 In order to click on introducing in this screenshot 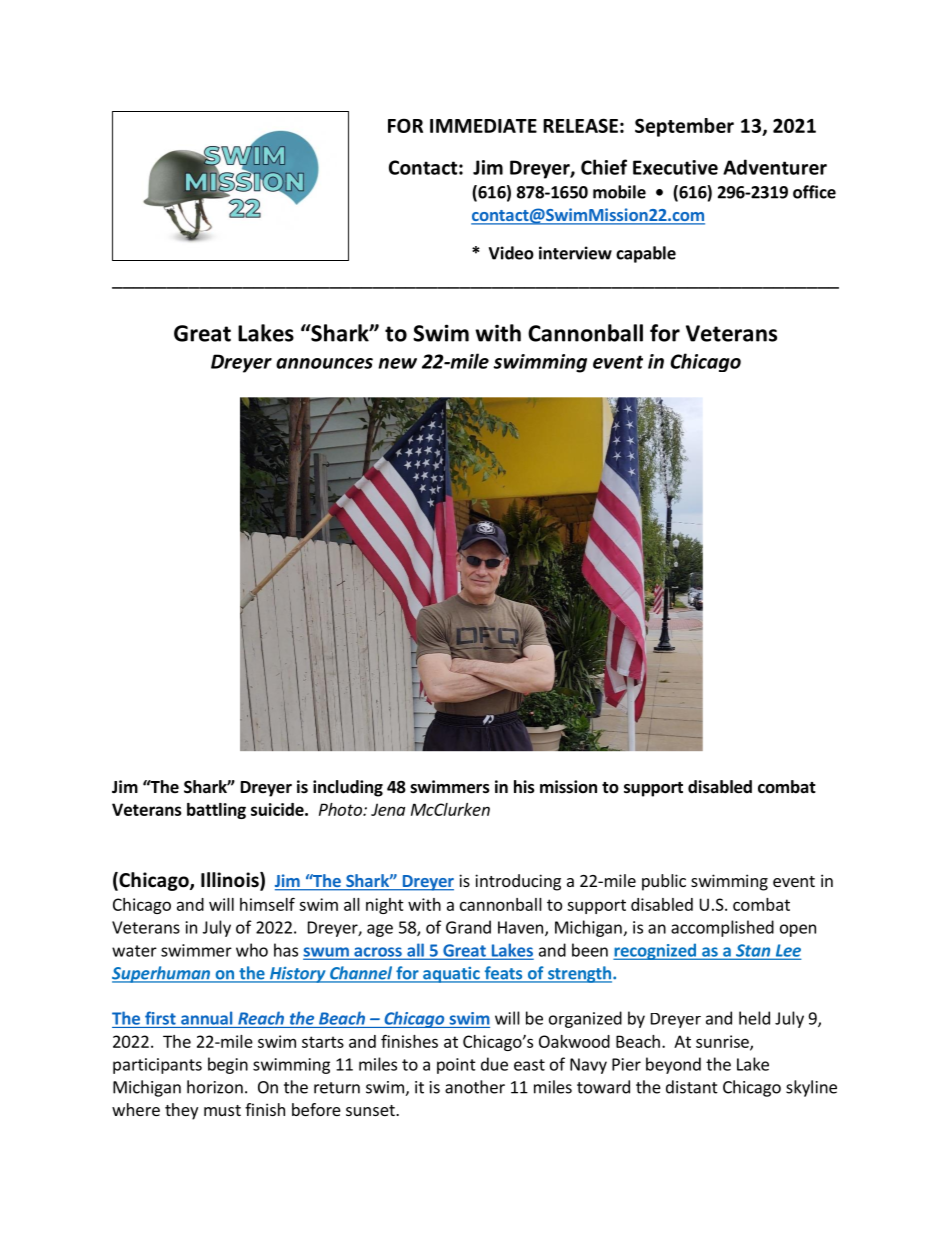, I will do `click(518, 882)`.
